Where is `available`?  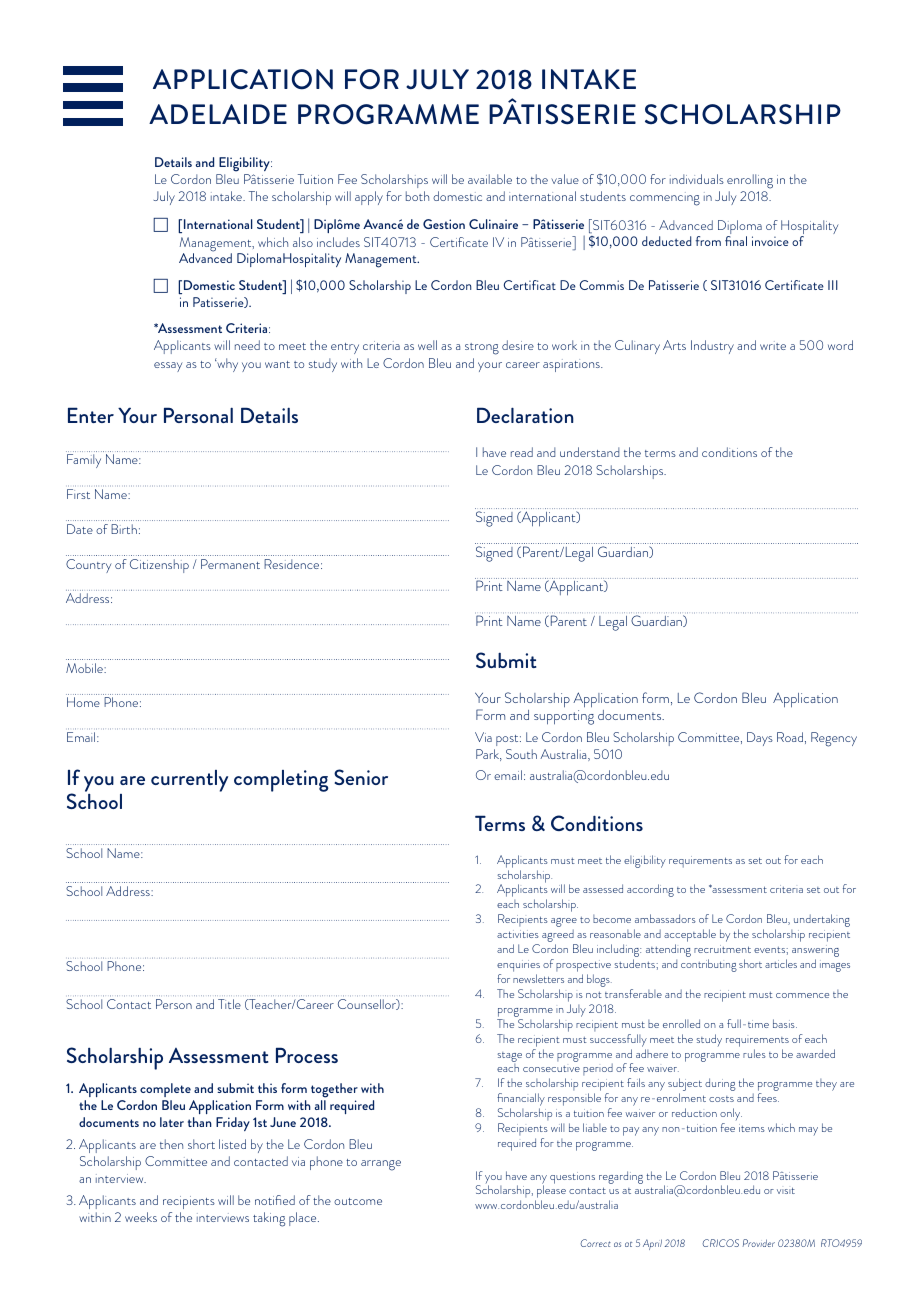 available is located at coordinates (490, 179).
